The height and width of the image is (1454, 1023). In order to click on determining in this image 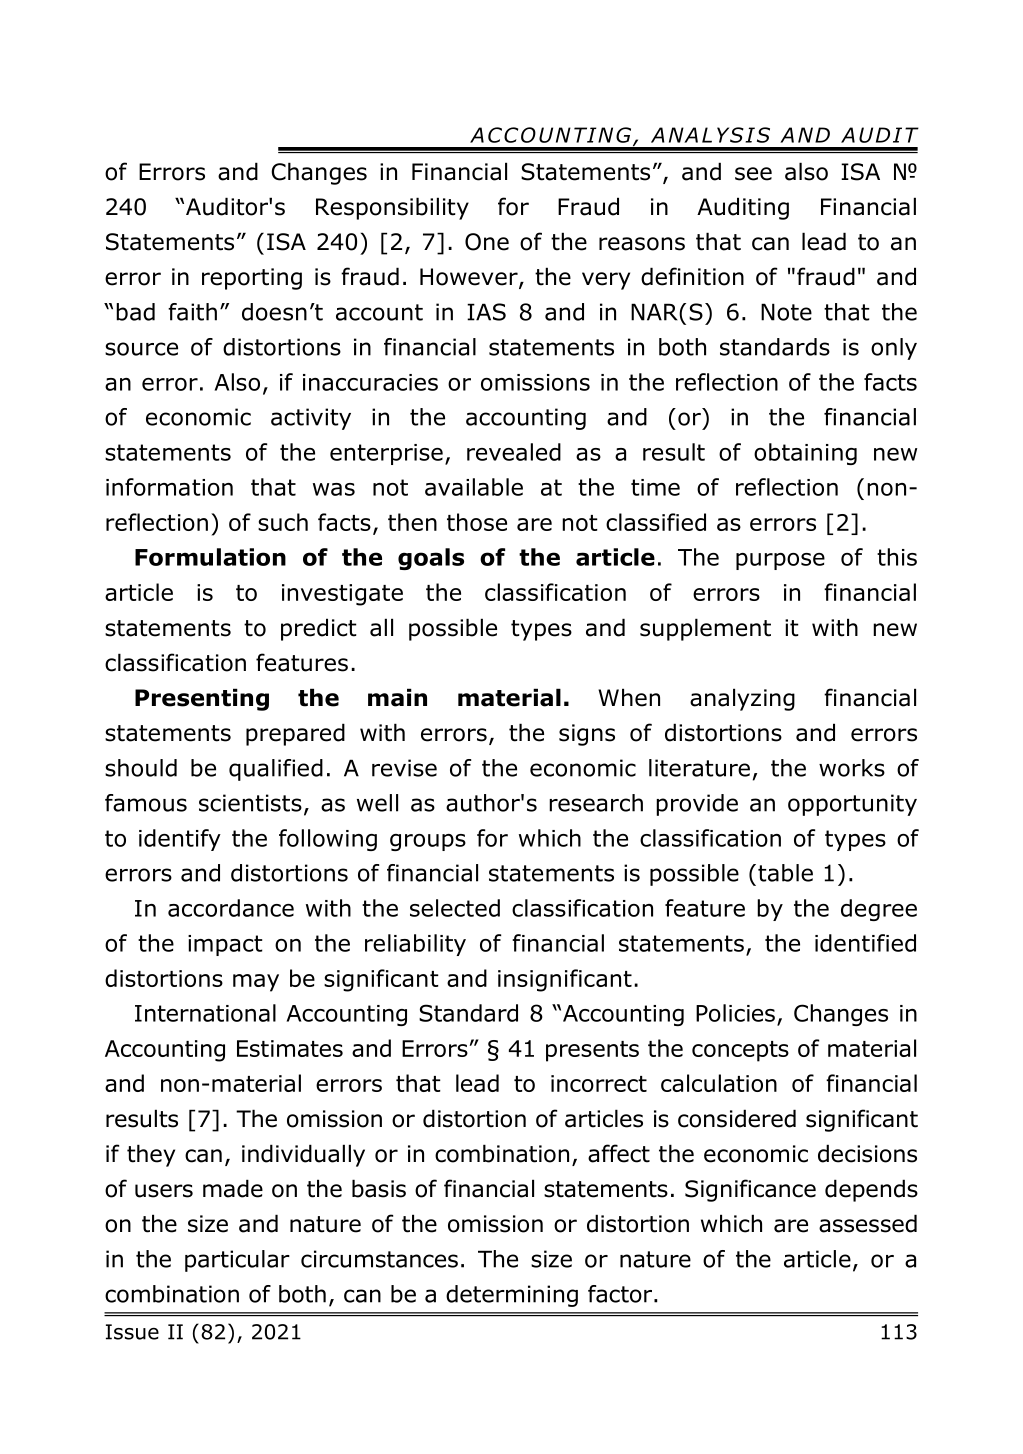, I will do `click(512, 1296)`.
